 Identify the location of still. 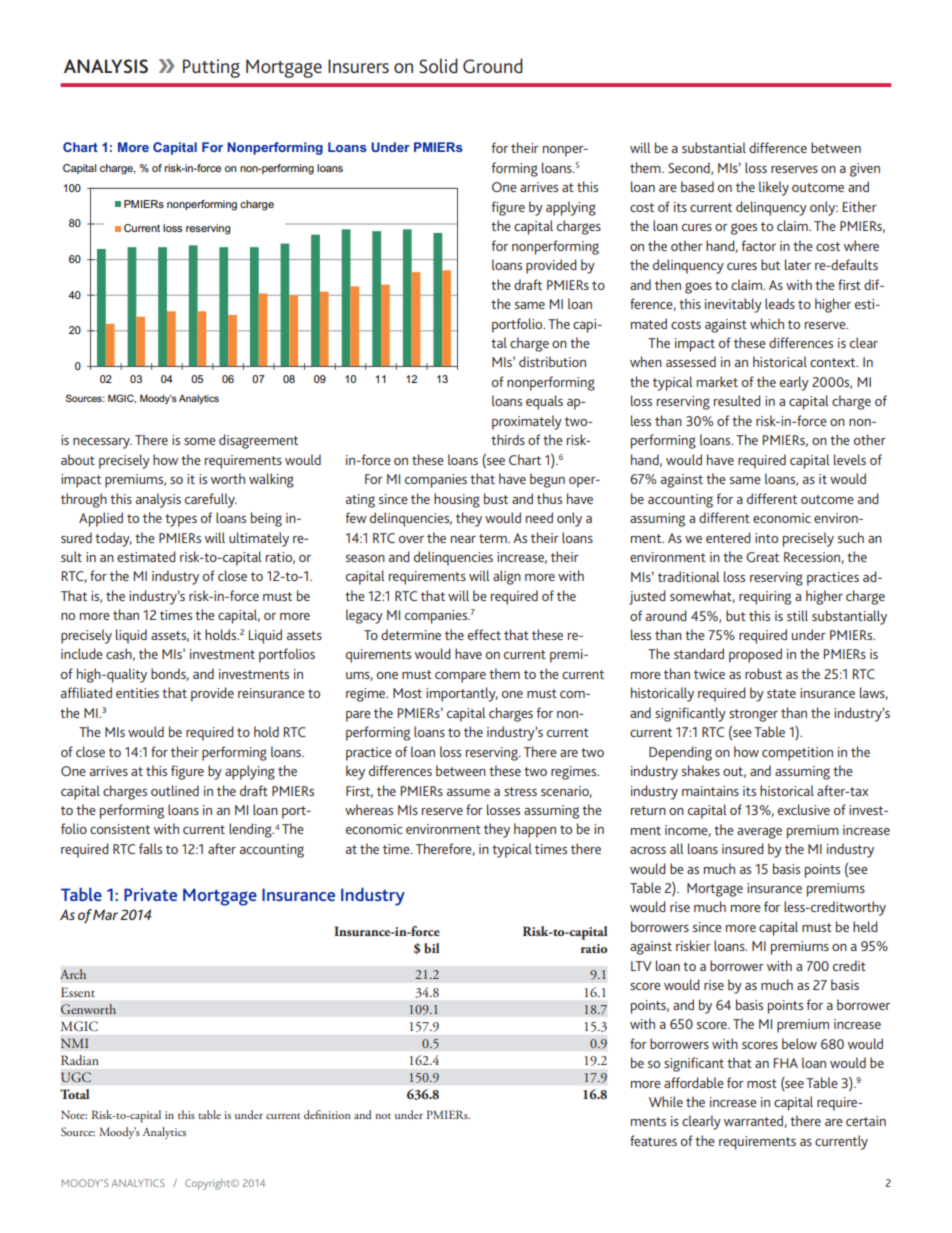
(797, 615).
